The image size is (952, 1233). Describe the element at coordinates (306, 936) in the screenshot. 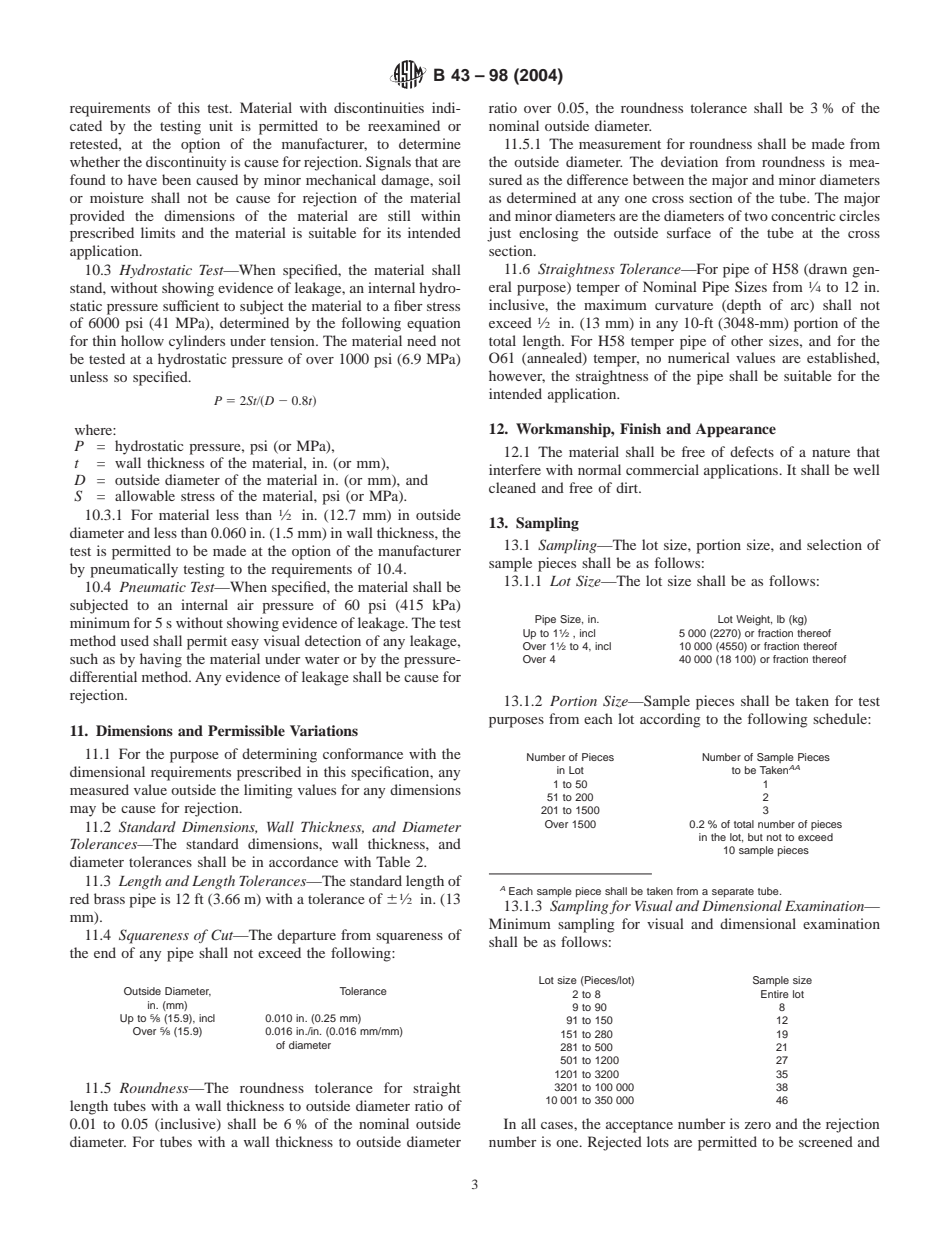

I see `departure` at that location.
